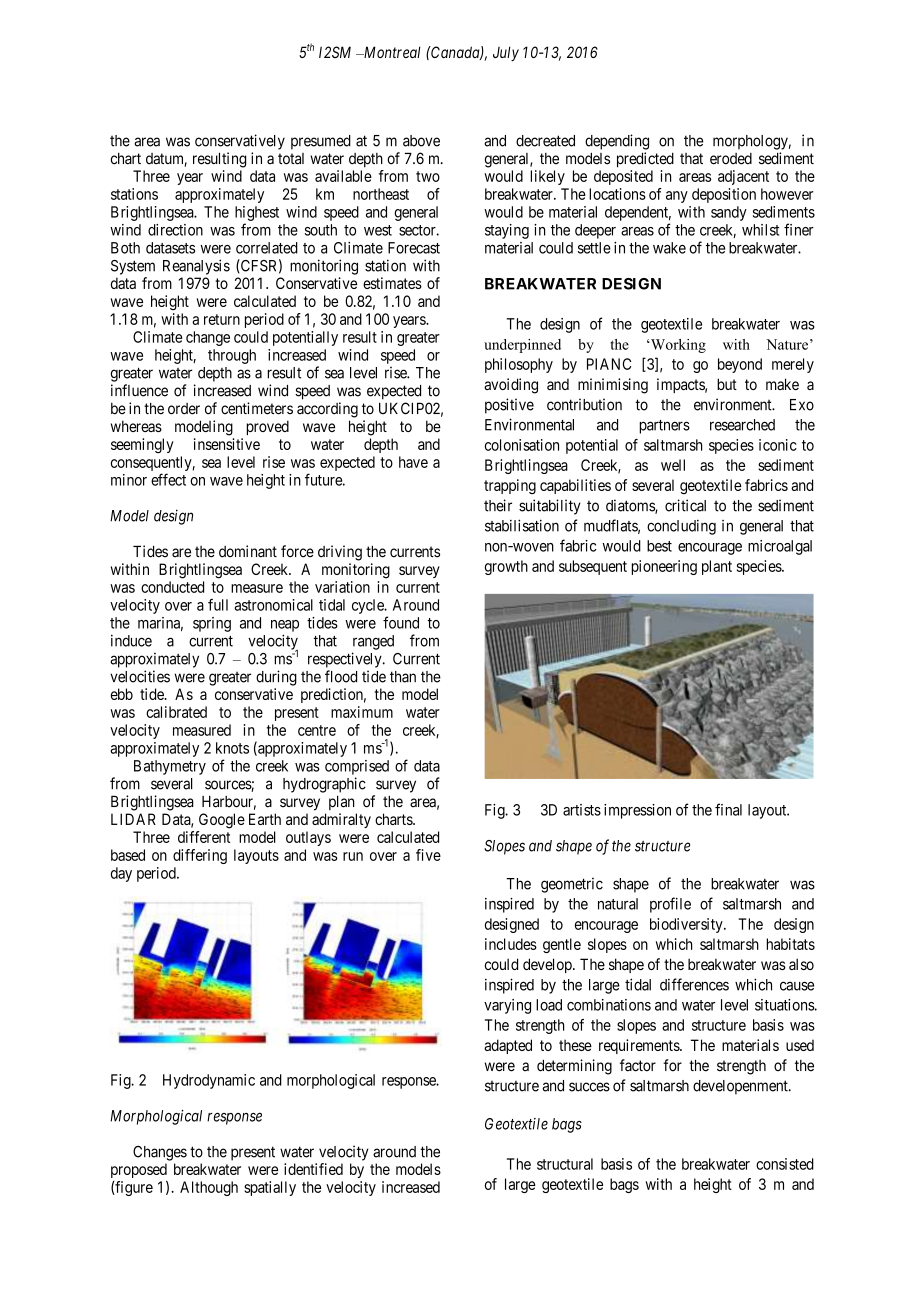  I want to click on differing, so click(200, 856).
